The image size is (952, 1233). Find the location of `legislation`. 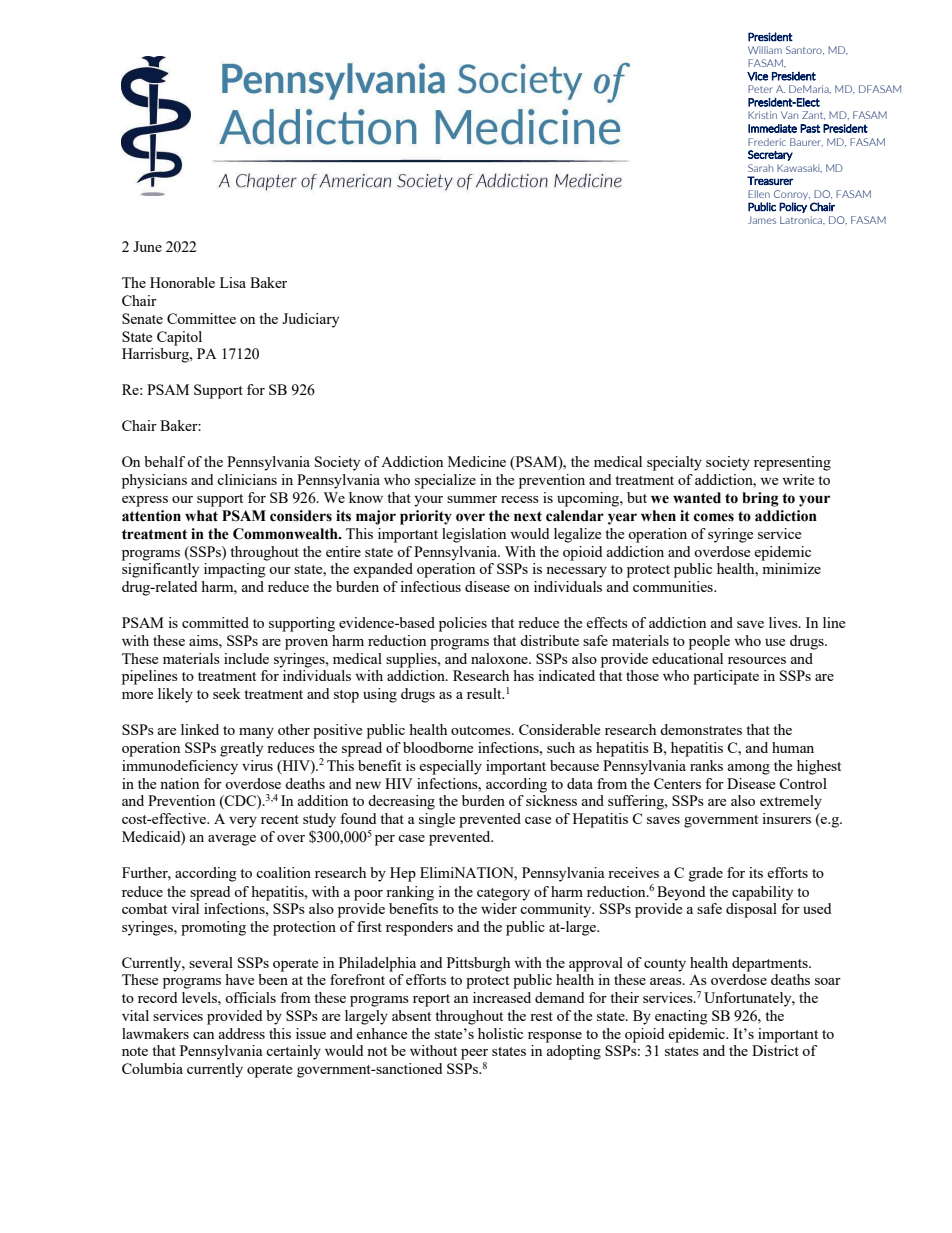

legislation is located at coordinates (474, 535).
